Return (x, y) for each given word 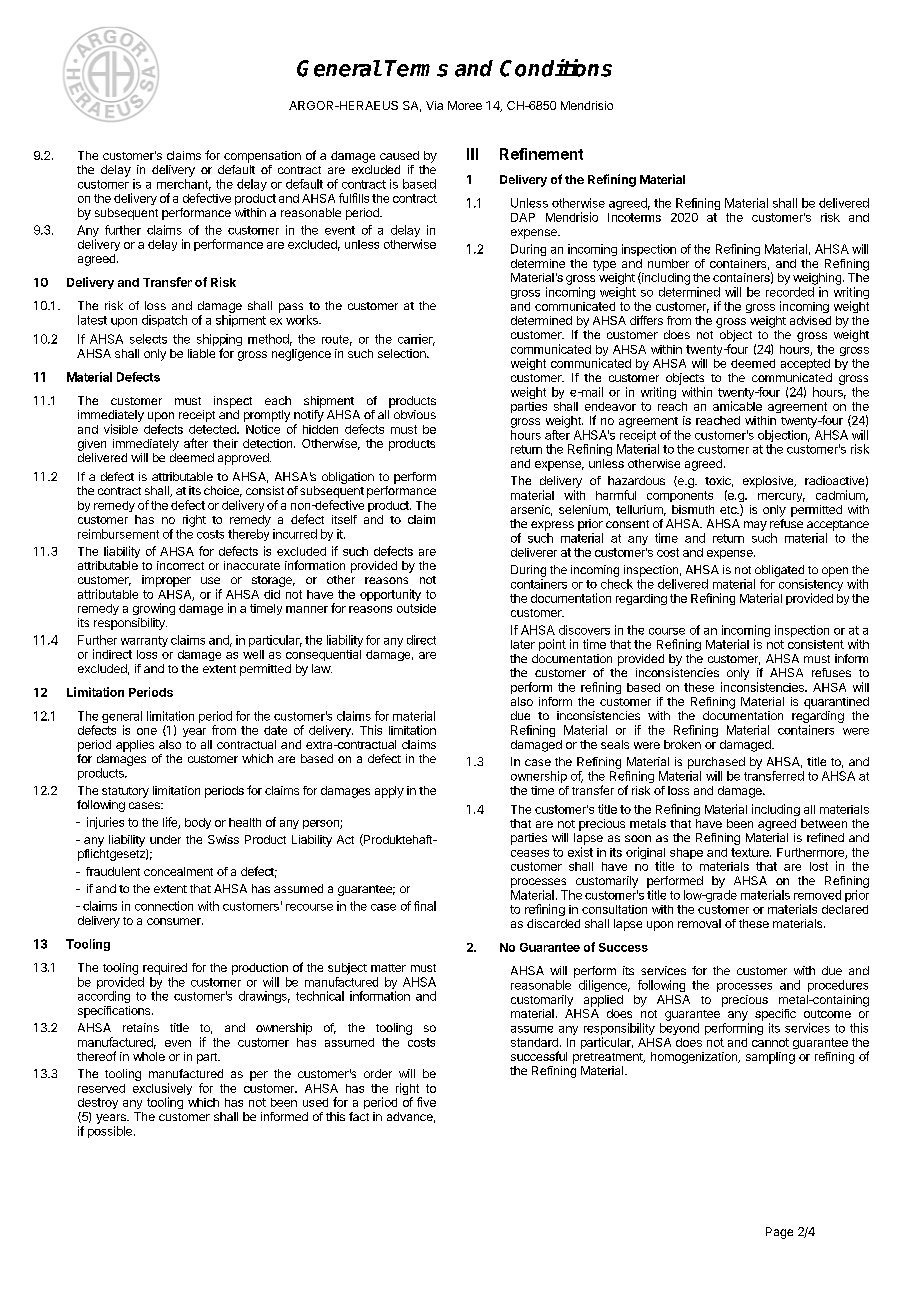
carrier (416, 340)
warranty (144, 641)
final (425, 906)
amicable (737, 406)
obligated (779, 571)
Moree (465, 105)
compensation (262, 157)
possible (110, 1132)
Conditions (556, 68)
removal (699, 923)
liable (201, 353)
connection (164, 906)
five (426, 1102)
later (523, 644)
